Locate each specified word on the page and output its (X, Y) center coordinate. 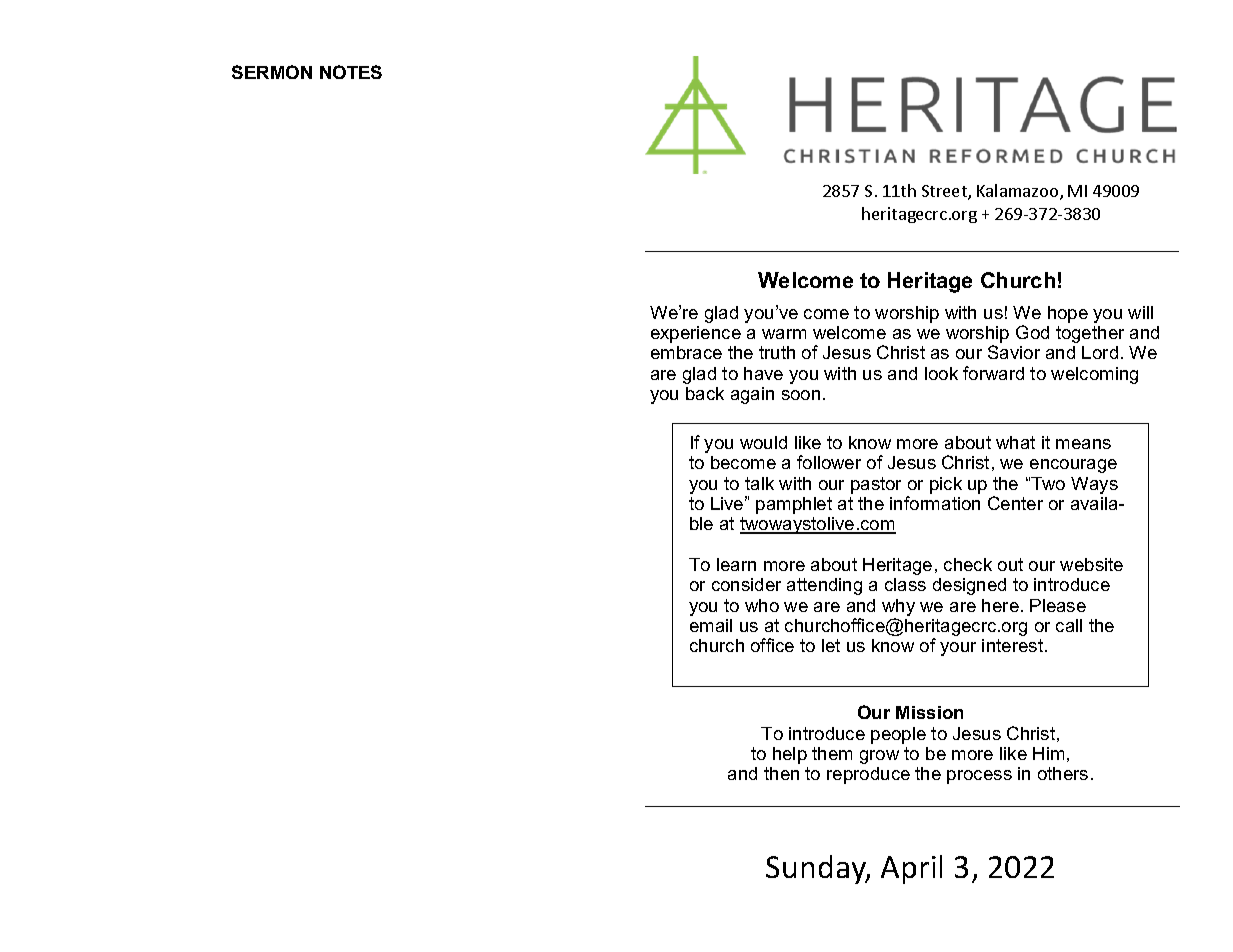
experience (696, 334)
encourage (1073, 466)
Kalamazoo (1019, 192)
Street (945, 192)
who (762, 605)
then (781, 773)
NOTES (351, 72)
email (711, 625)
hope (1068, 314)
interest (1014, 645)
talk (759, 483)
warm (784, 334)
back (705, 393)
